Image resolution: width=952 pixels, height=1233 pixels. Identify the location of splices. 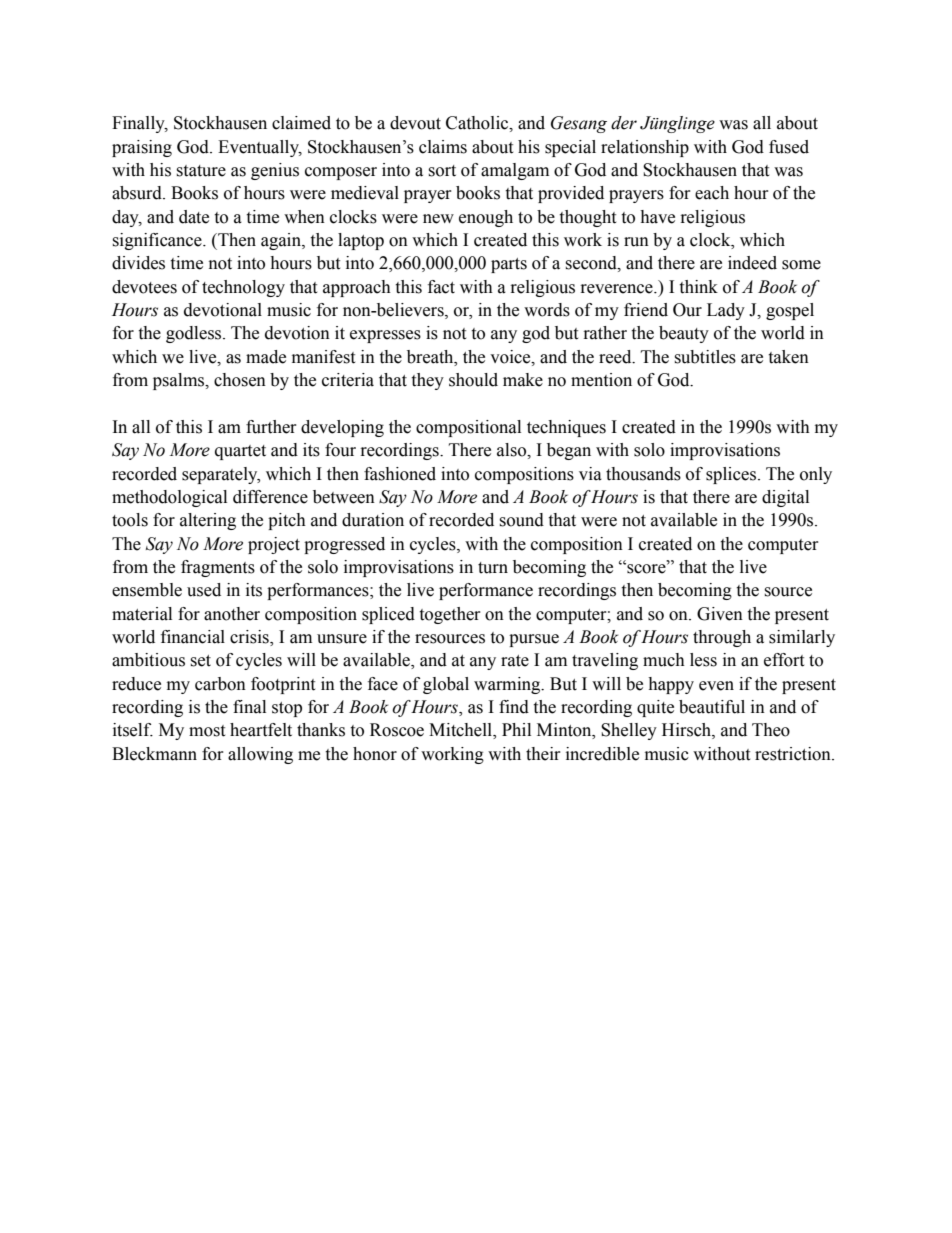
(731, 475).
